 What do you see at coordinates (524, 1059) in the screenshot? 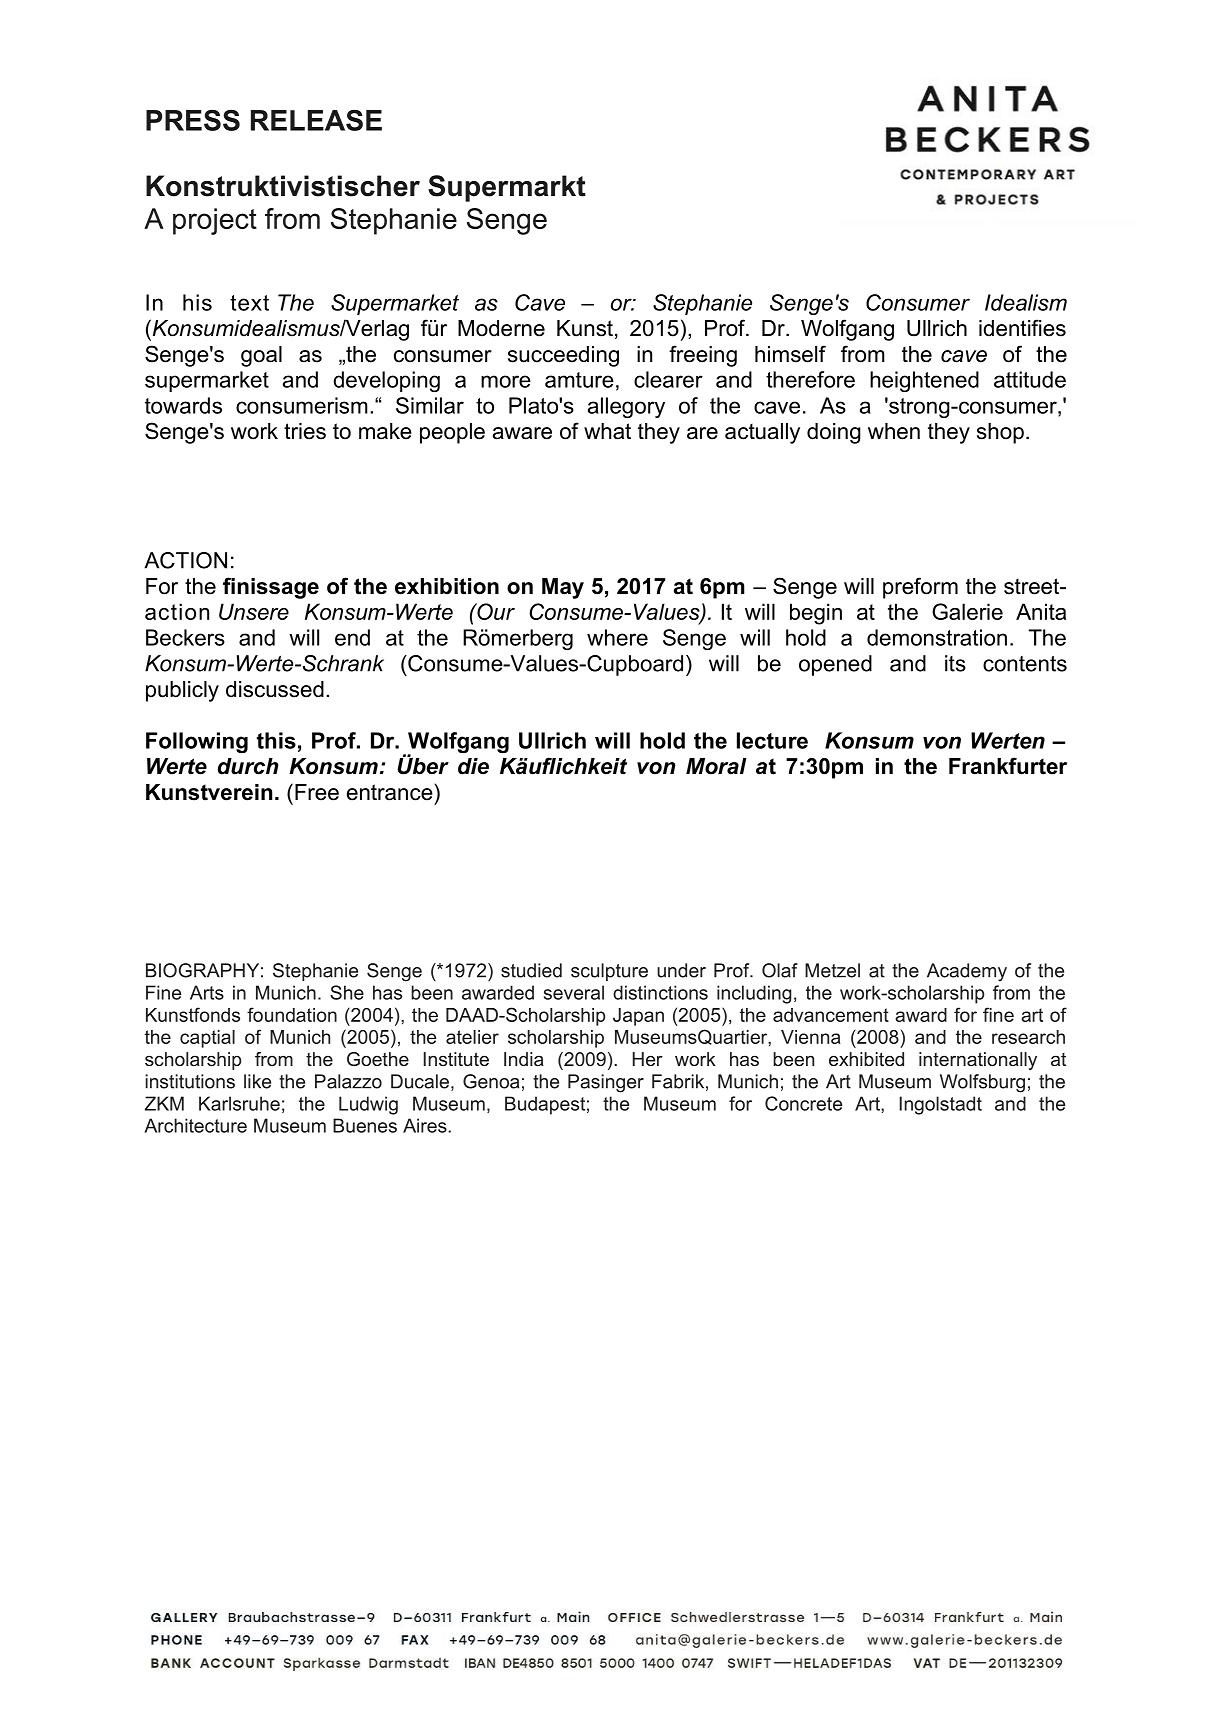
I see `India` at bounding box center [524, 1059].
